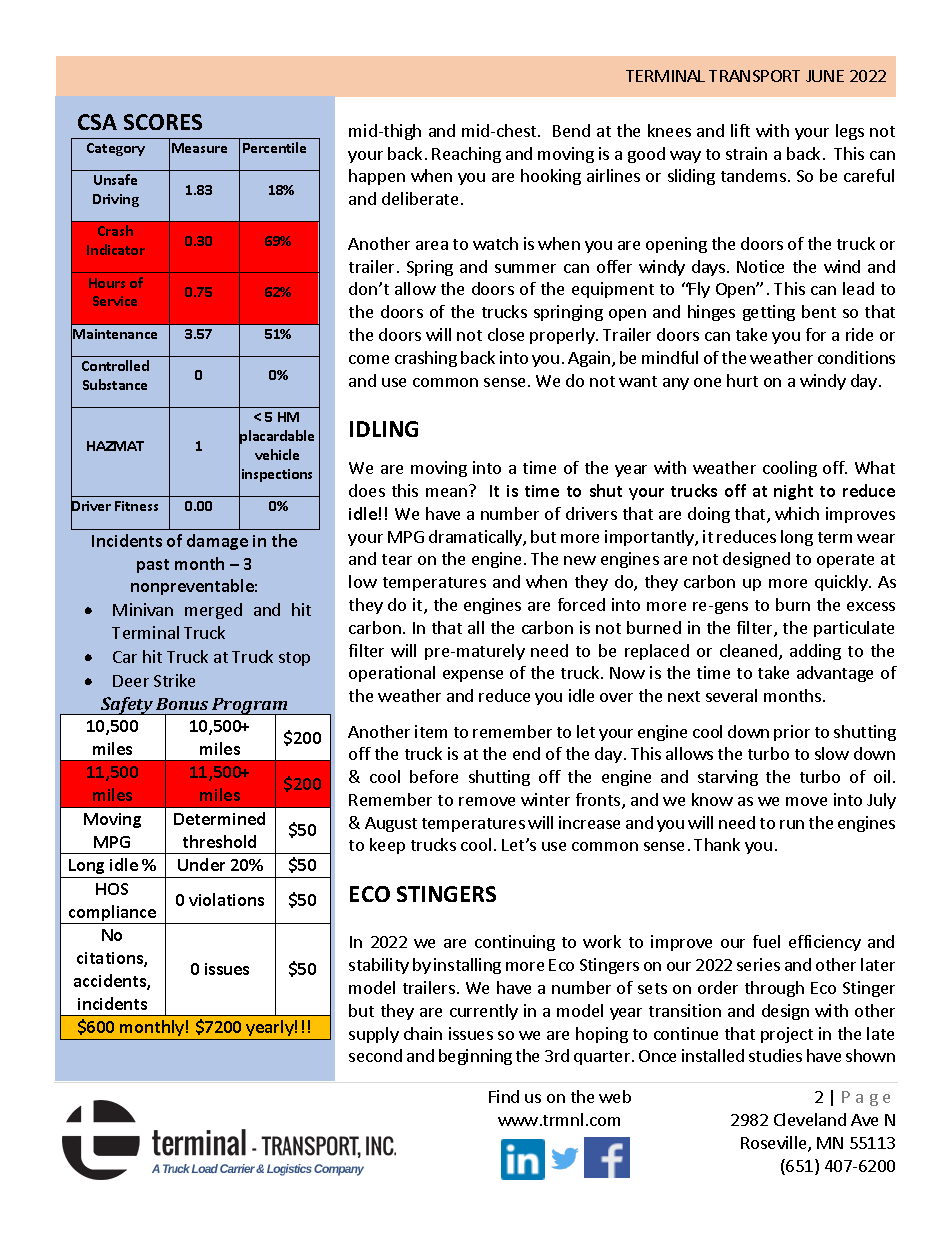  What do you see at coordinates (163, 122) in the page?
I see `SCORES` at bounding box center [163, 122].
